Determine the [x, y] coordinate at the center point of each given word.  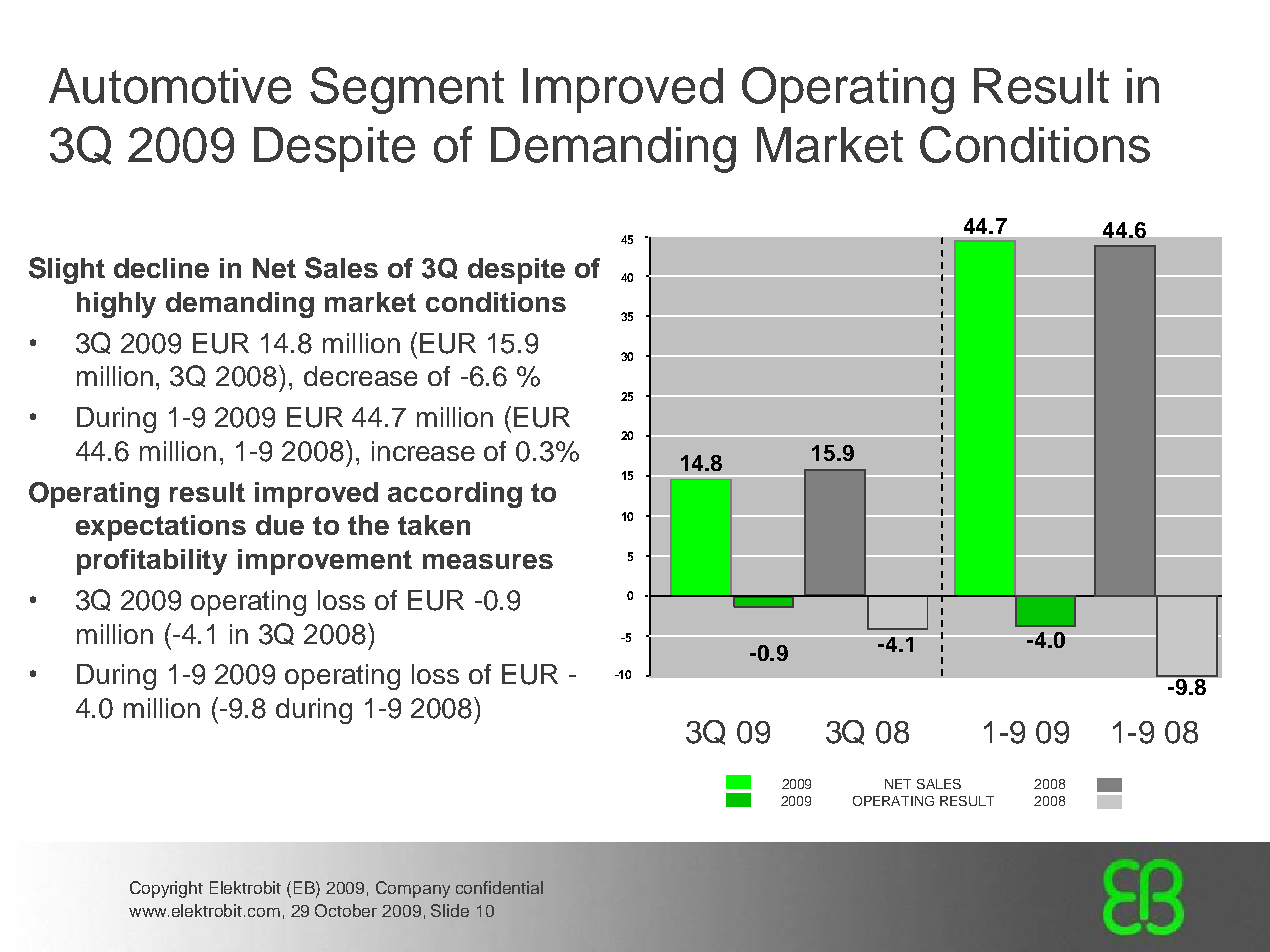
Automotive [170, 86]
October [346, 910]
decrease [360, 376]
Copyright [166, 889]
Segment [407, 90]
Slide [450, 910]
